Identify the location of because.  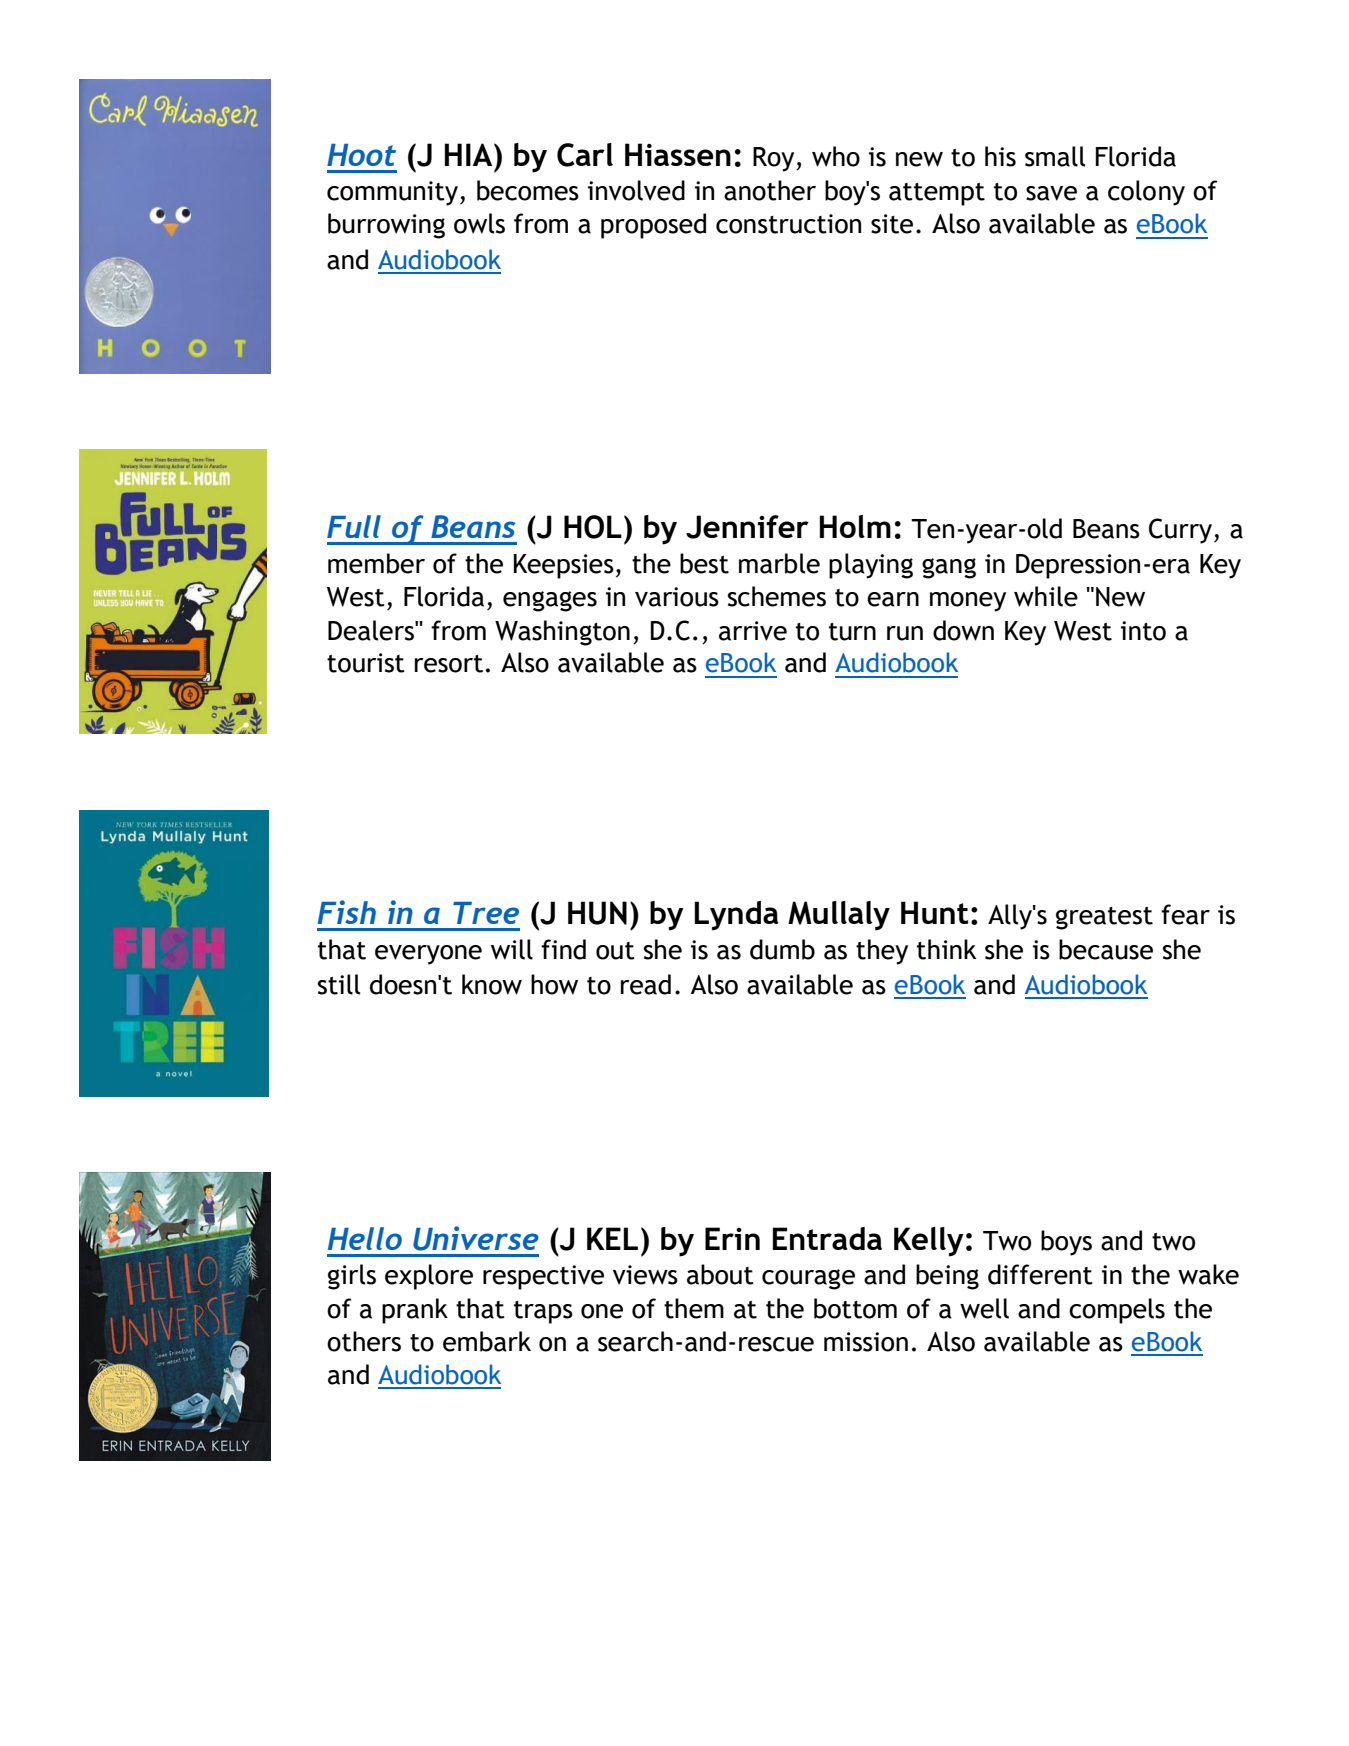
(1106, 949).
